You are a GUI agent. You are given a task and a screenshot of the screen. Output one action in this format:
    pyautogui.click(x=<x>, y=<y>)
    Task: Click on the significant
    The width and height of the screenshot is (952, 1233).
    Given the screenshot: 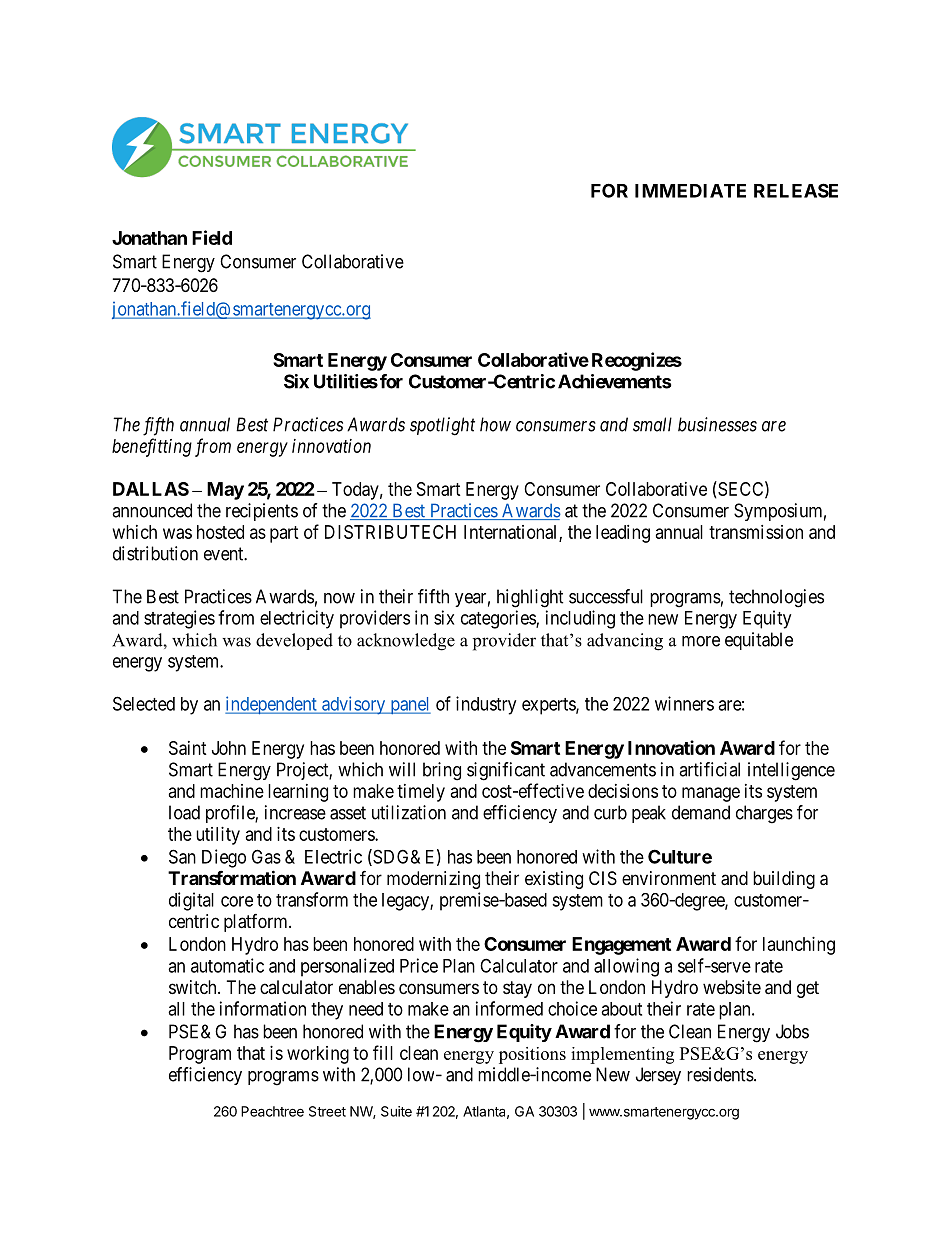 What is the action you would take?
    pyautogui.click(x=506, y=771)
